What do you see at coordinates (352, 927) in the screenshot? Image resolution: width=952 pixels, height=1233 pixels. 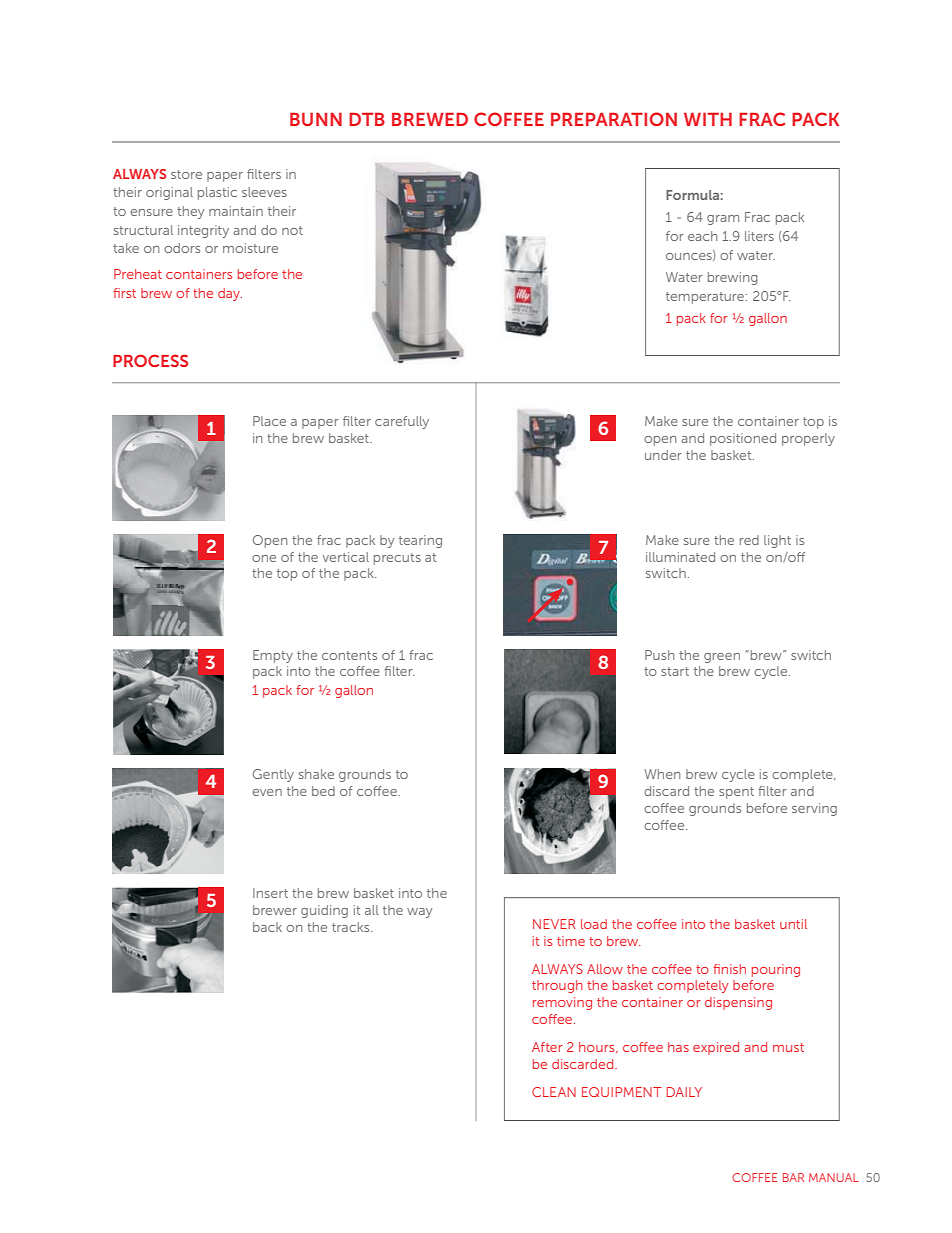 I see `tracks` at bounding box center [352, 927].
